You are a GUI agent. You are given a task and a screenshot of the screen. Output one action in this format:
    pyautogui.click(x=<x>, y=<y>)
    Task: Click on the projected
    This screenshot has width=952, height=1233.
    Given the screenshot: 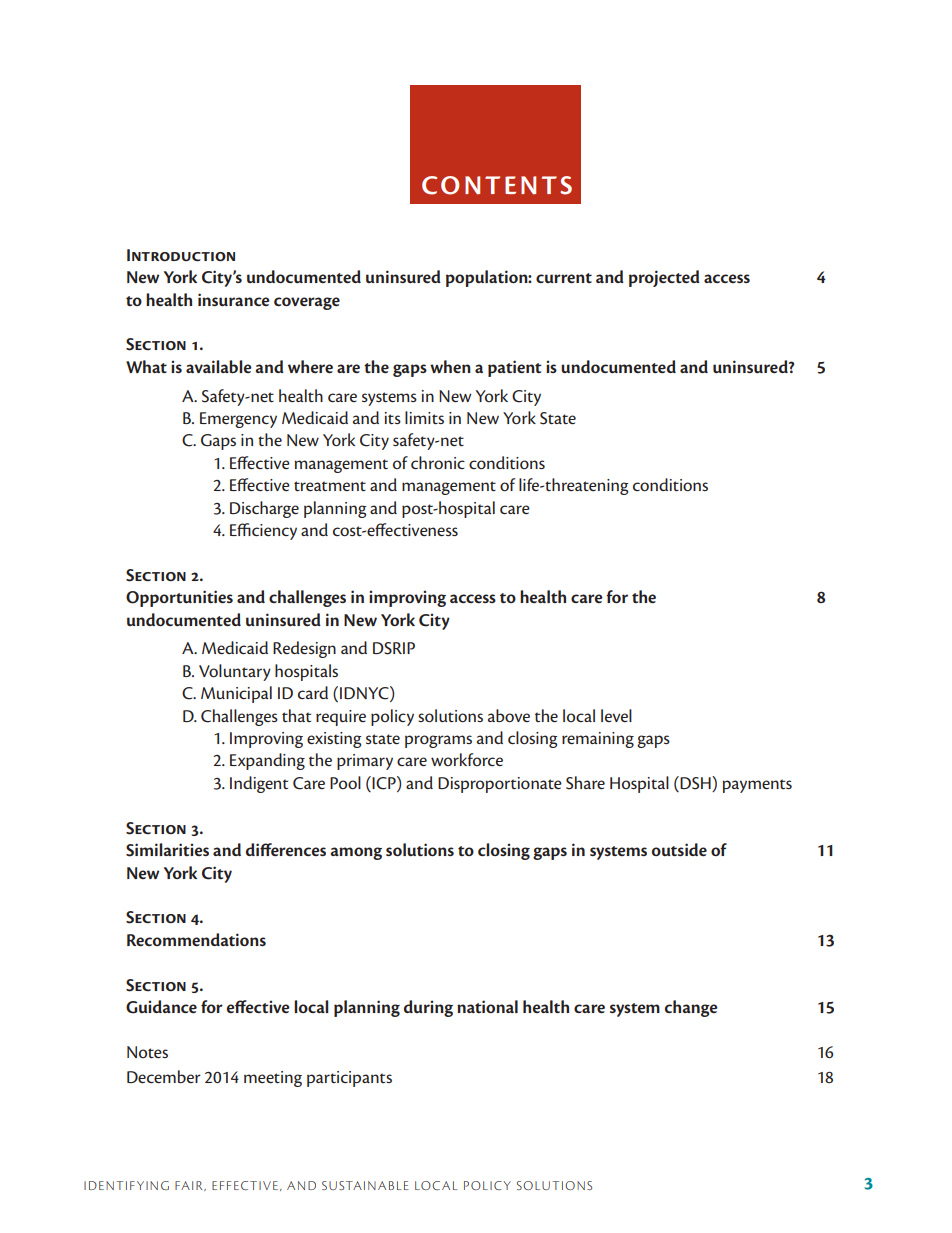 What is the action you would take?
    pyautogui.click(x=664, y=278)
